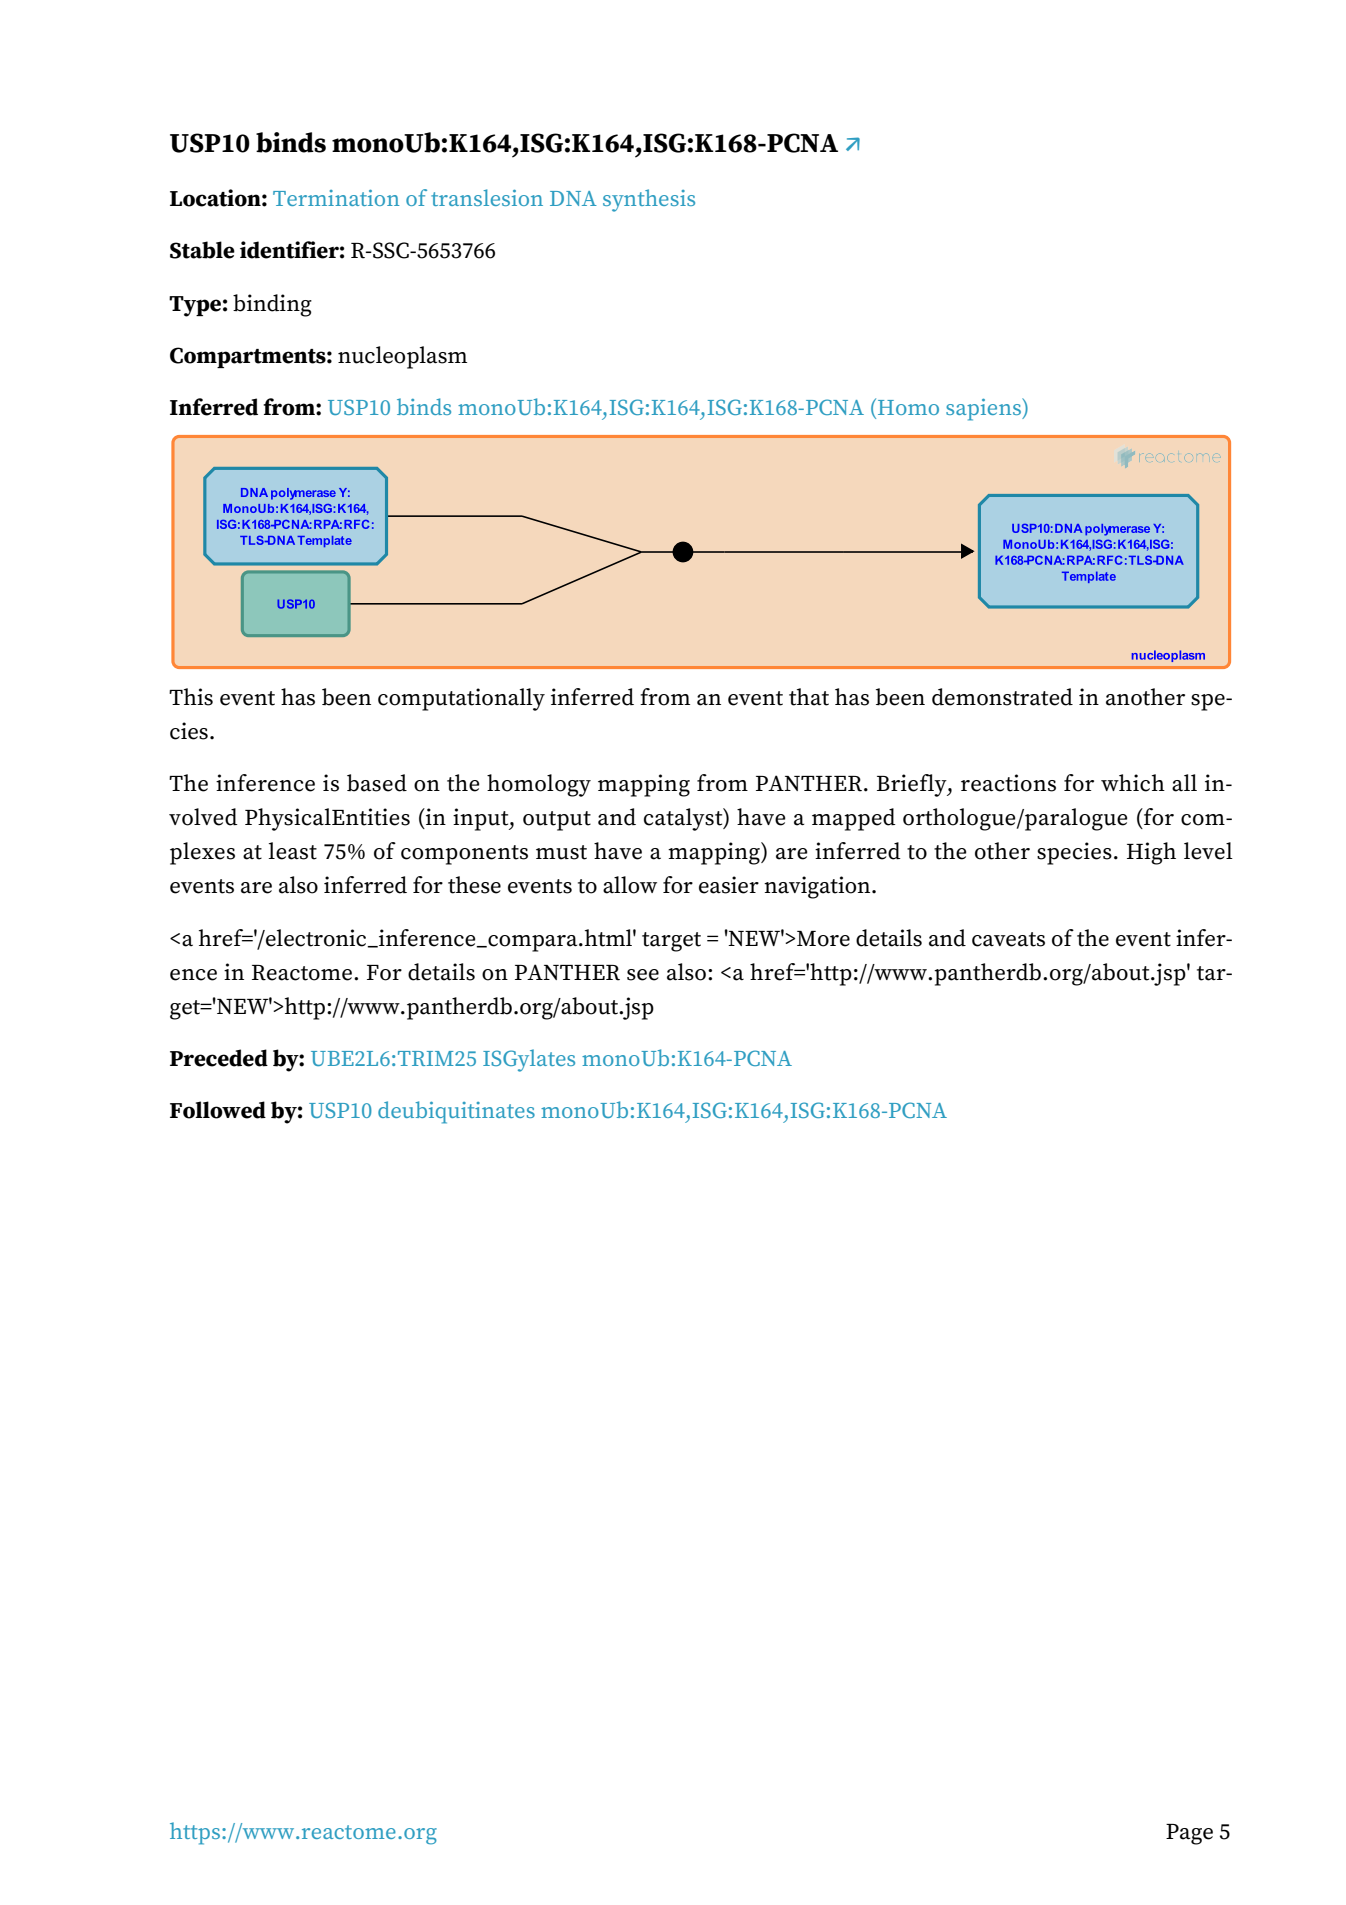 The width and height of the screenshot is (1346, 1905). I want to click on synthesis, so click(649, 200).
